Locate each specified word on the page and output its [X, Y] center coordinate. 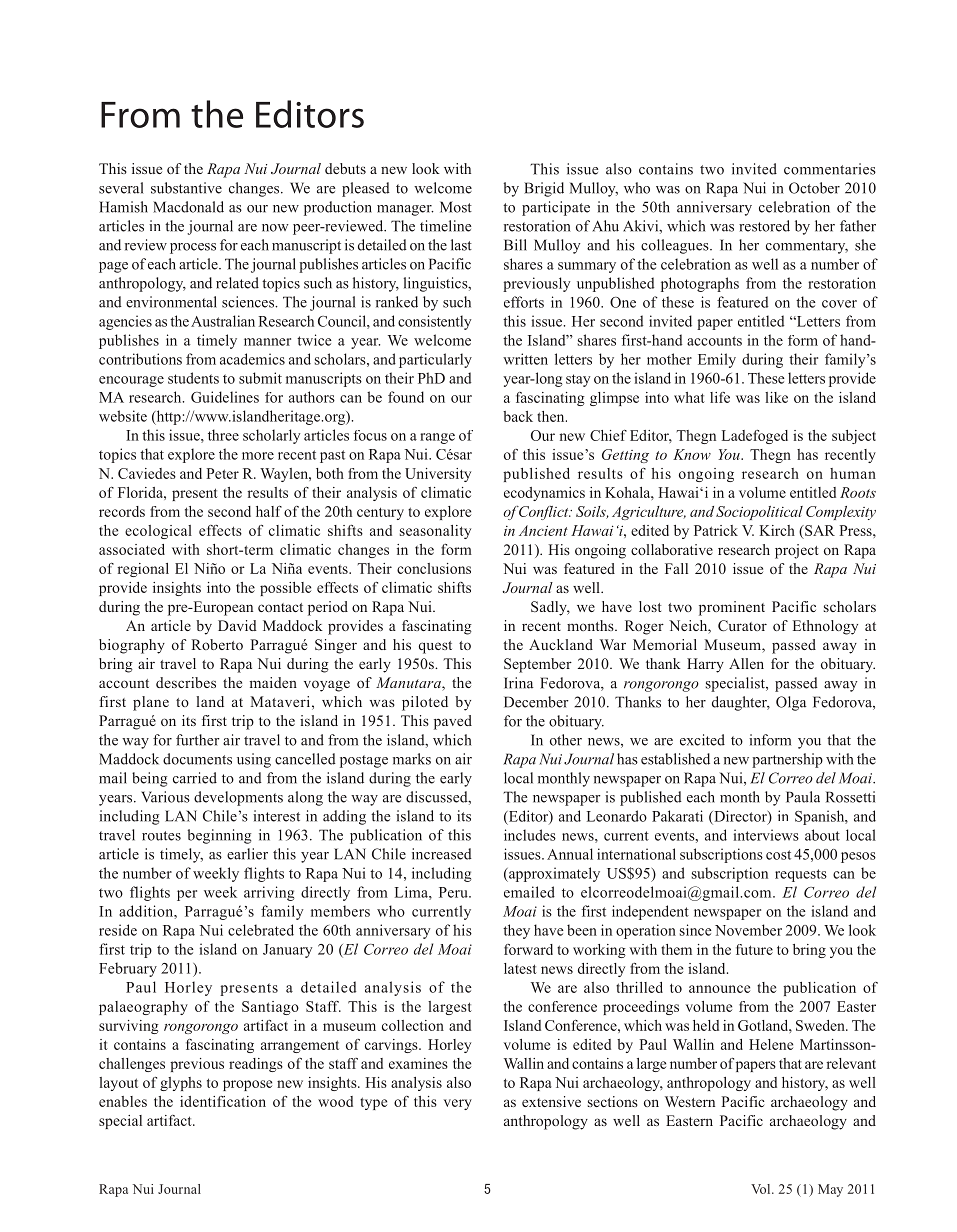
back [518, 416]
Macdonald [188, 207]
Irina [519, 683]
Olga [791, 703]
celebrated [261, 930]
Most [456, 207]
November [748, 930]
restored [764, 226]
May [830, 1190]
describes [186, 682]
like [776, 397]
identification [223, 1101]
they [516, 931]
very [458, 1104]
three [223, 435]
